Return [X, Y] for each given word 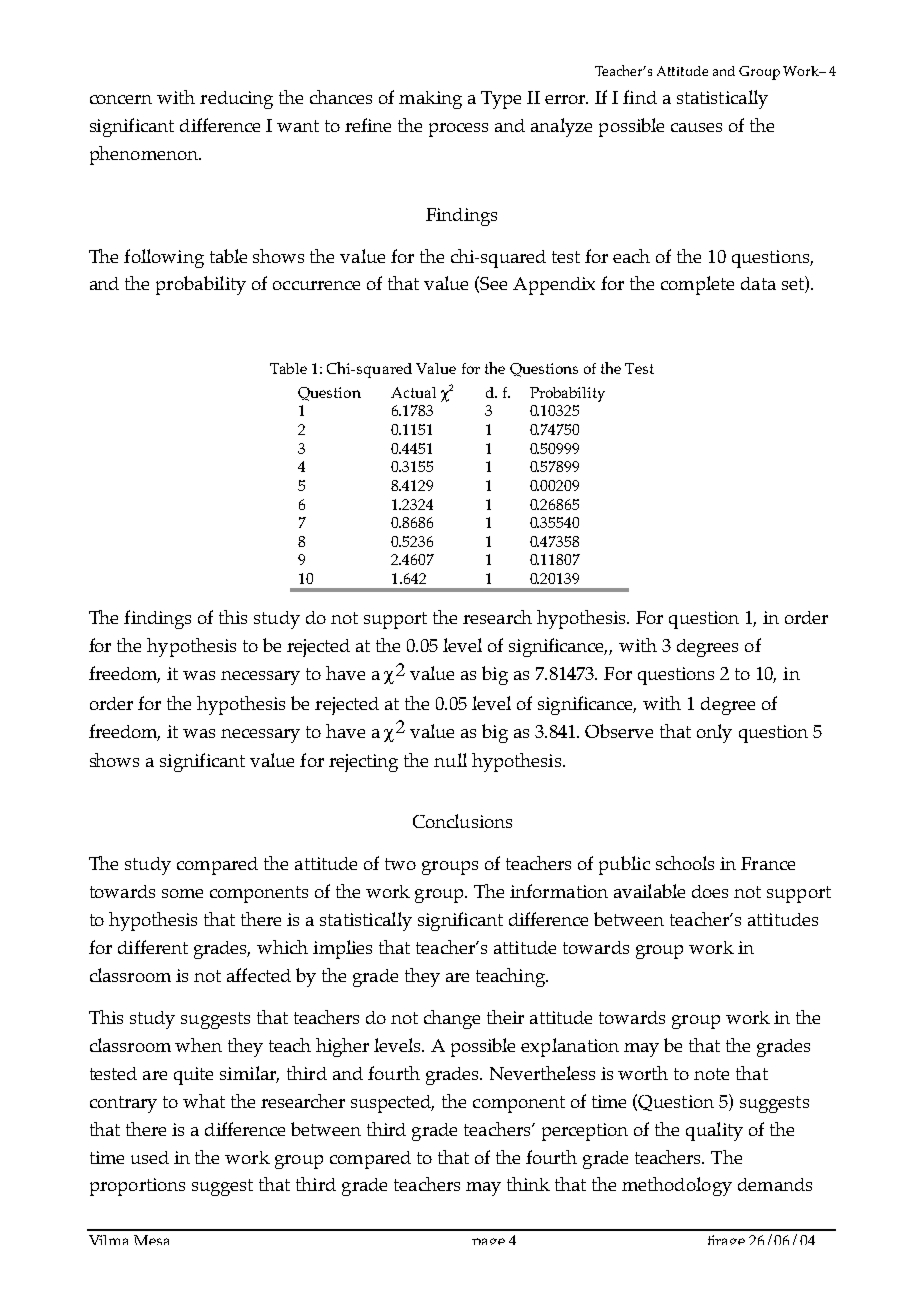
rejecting [363, 763]
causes [696, 127]
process [458, 130]
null [450, 760]
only [714, 733]
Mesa [151, 1240]
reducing [236, 100]
